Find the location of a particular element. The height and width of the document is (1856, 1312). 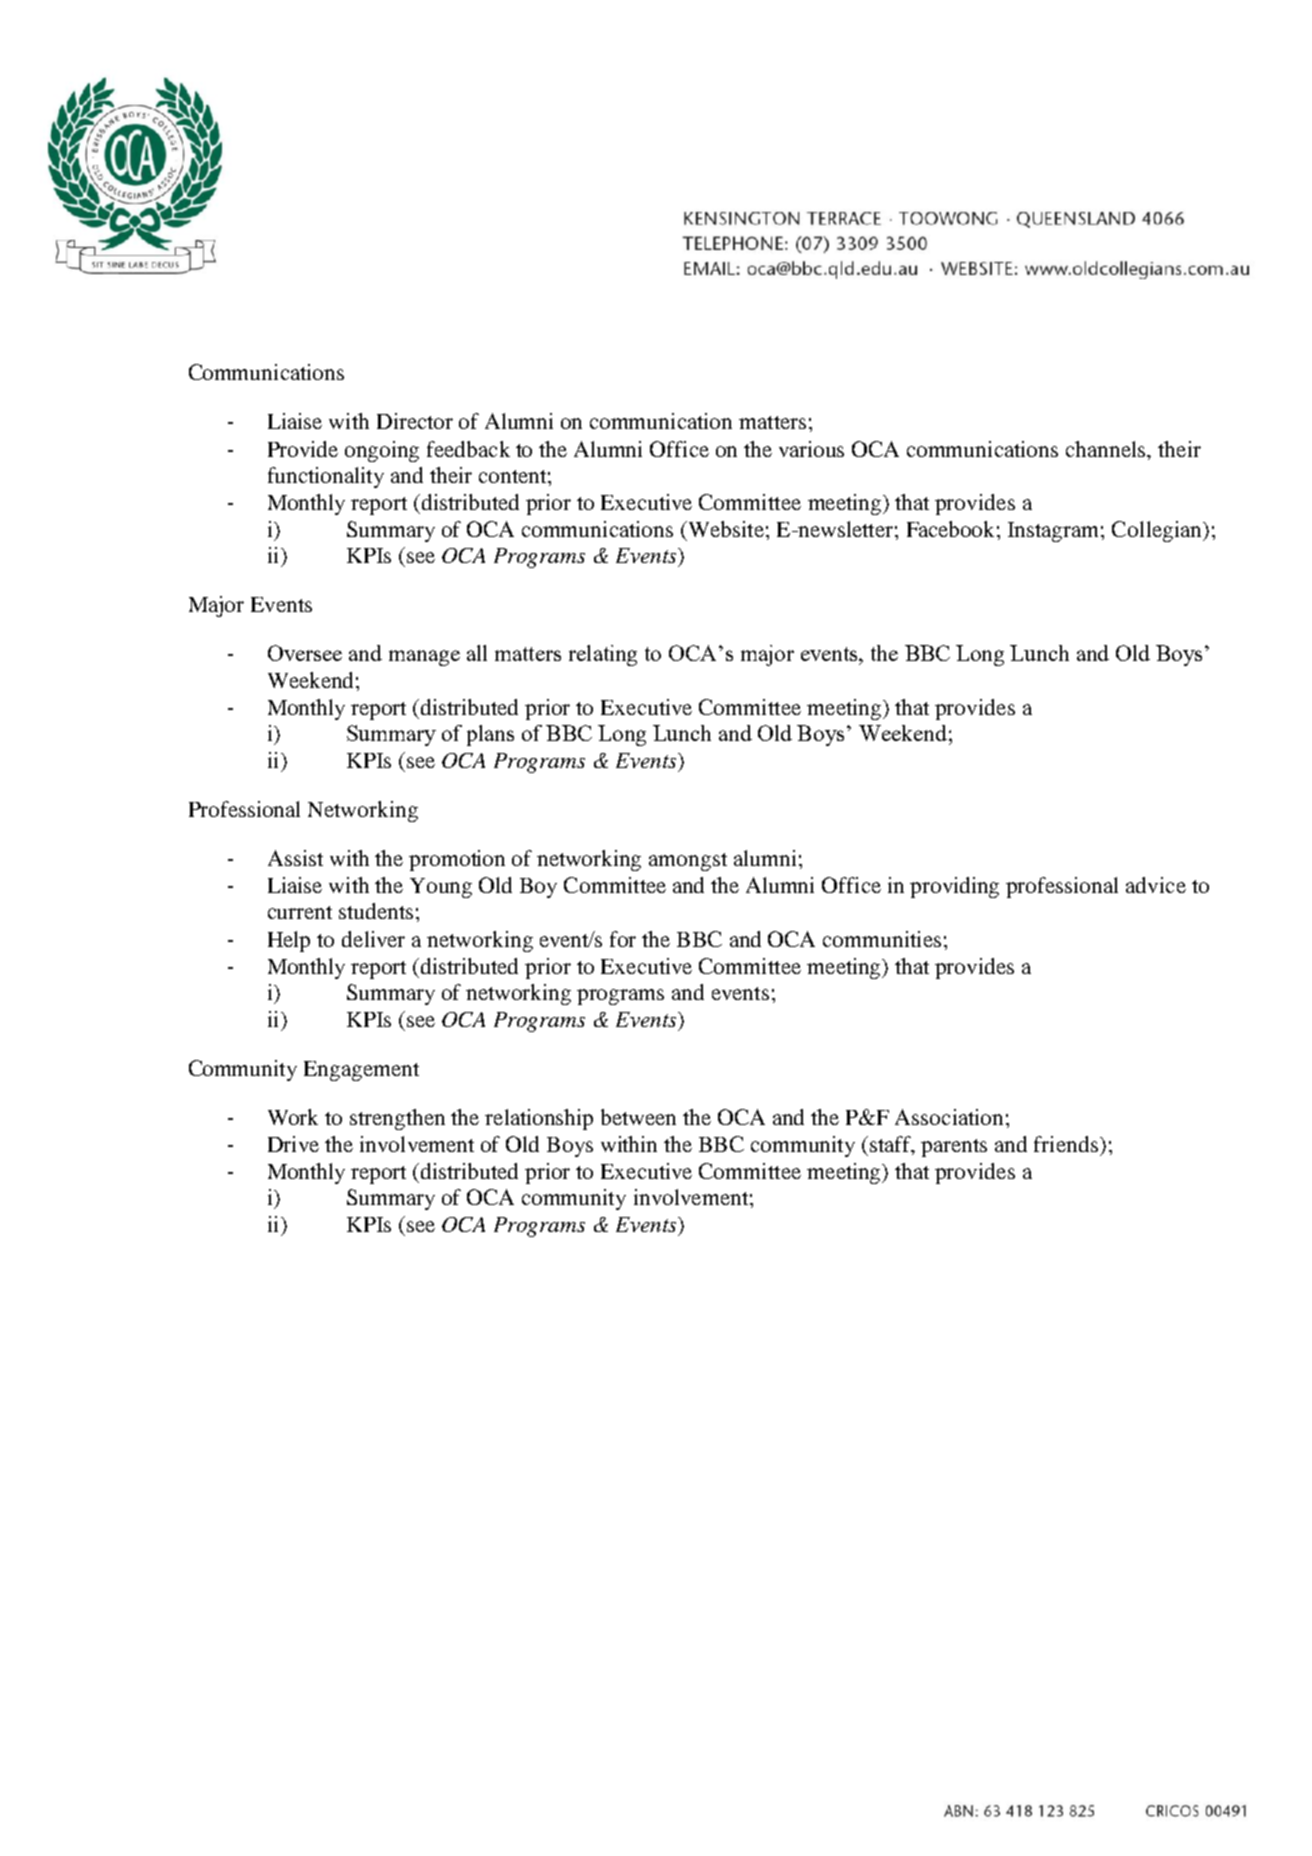

various is located at coordinates (811, 449).
